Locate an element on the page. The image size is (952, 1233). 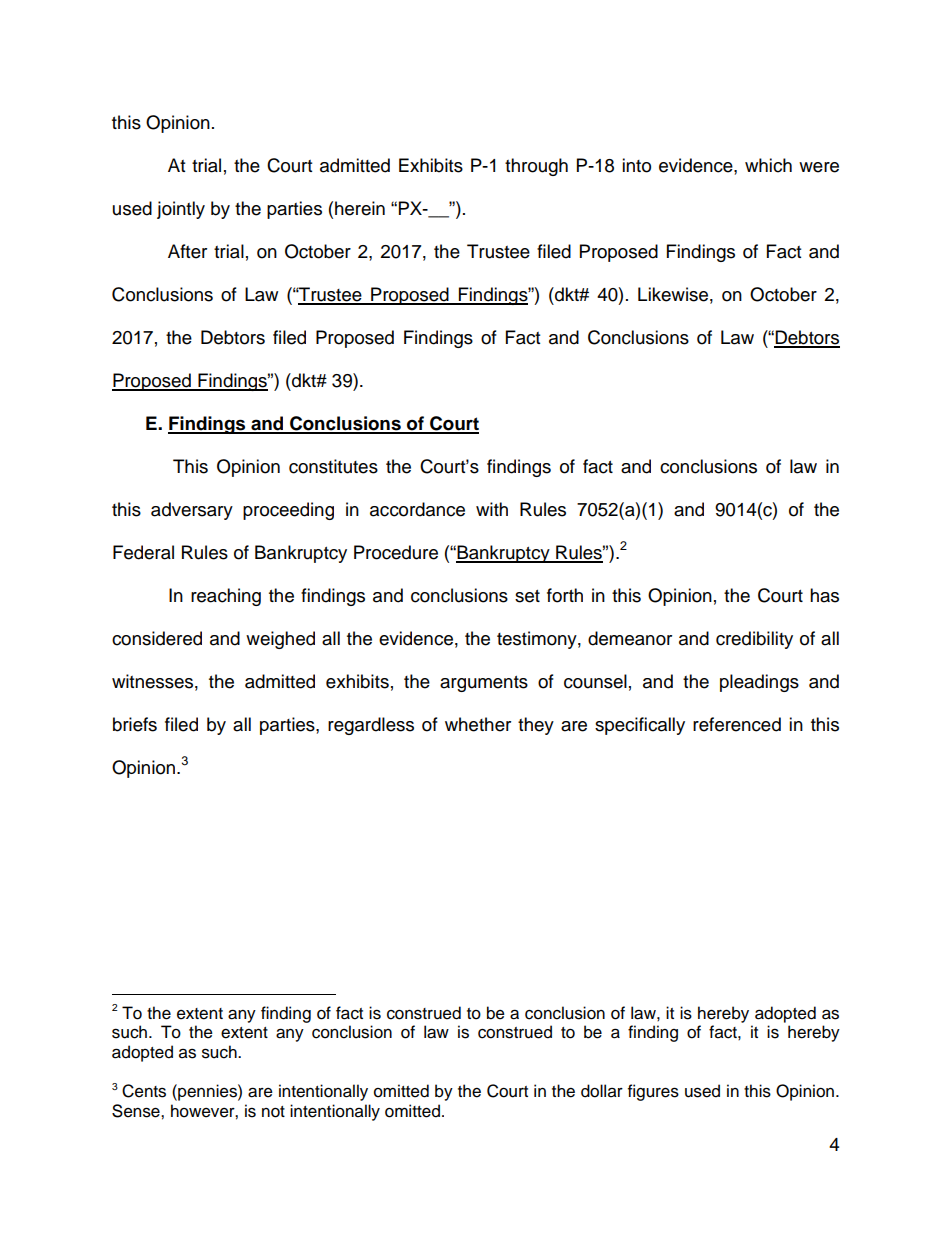
figures is located at coordinates (653, 1092).
